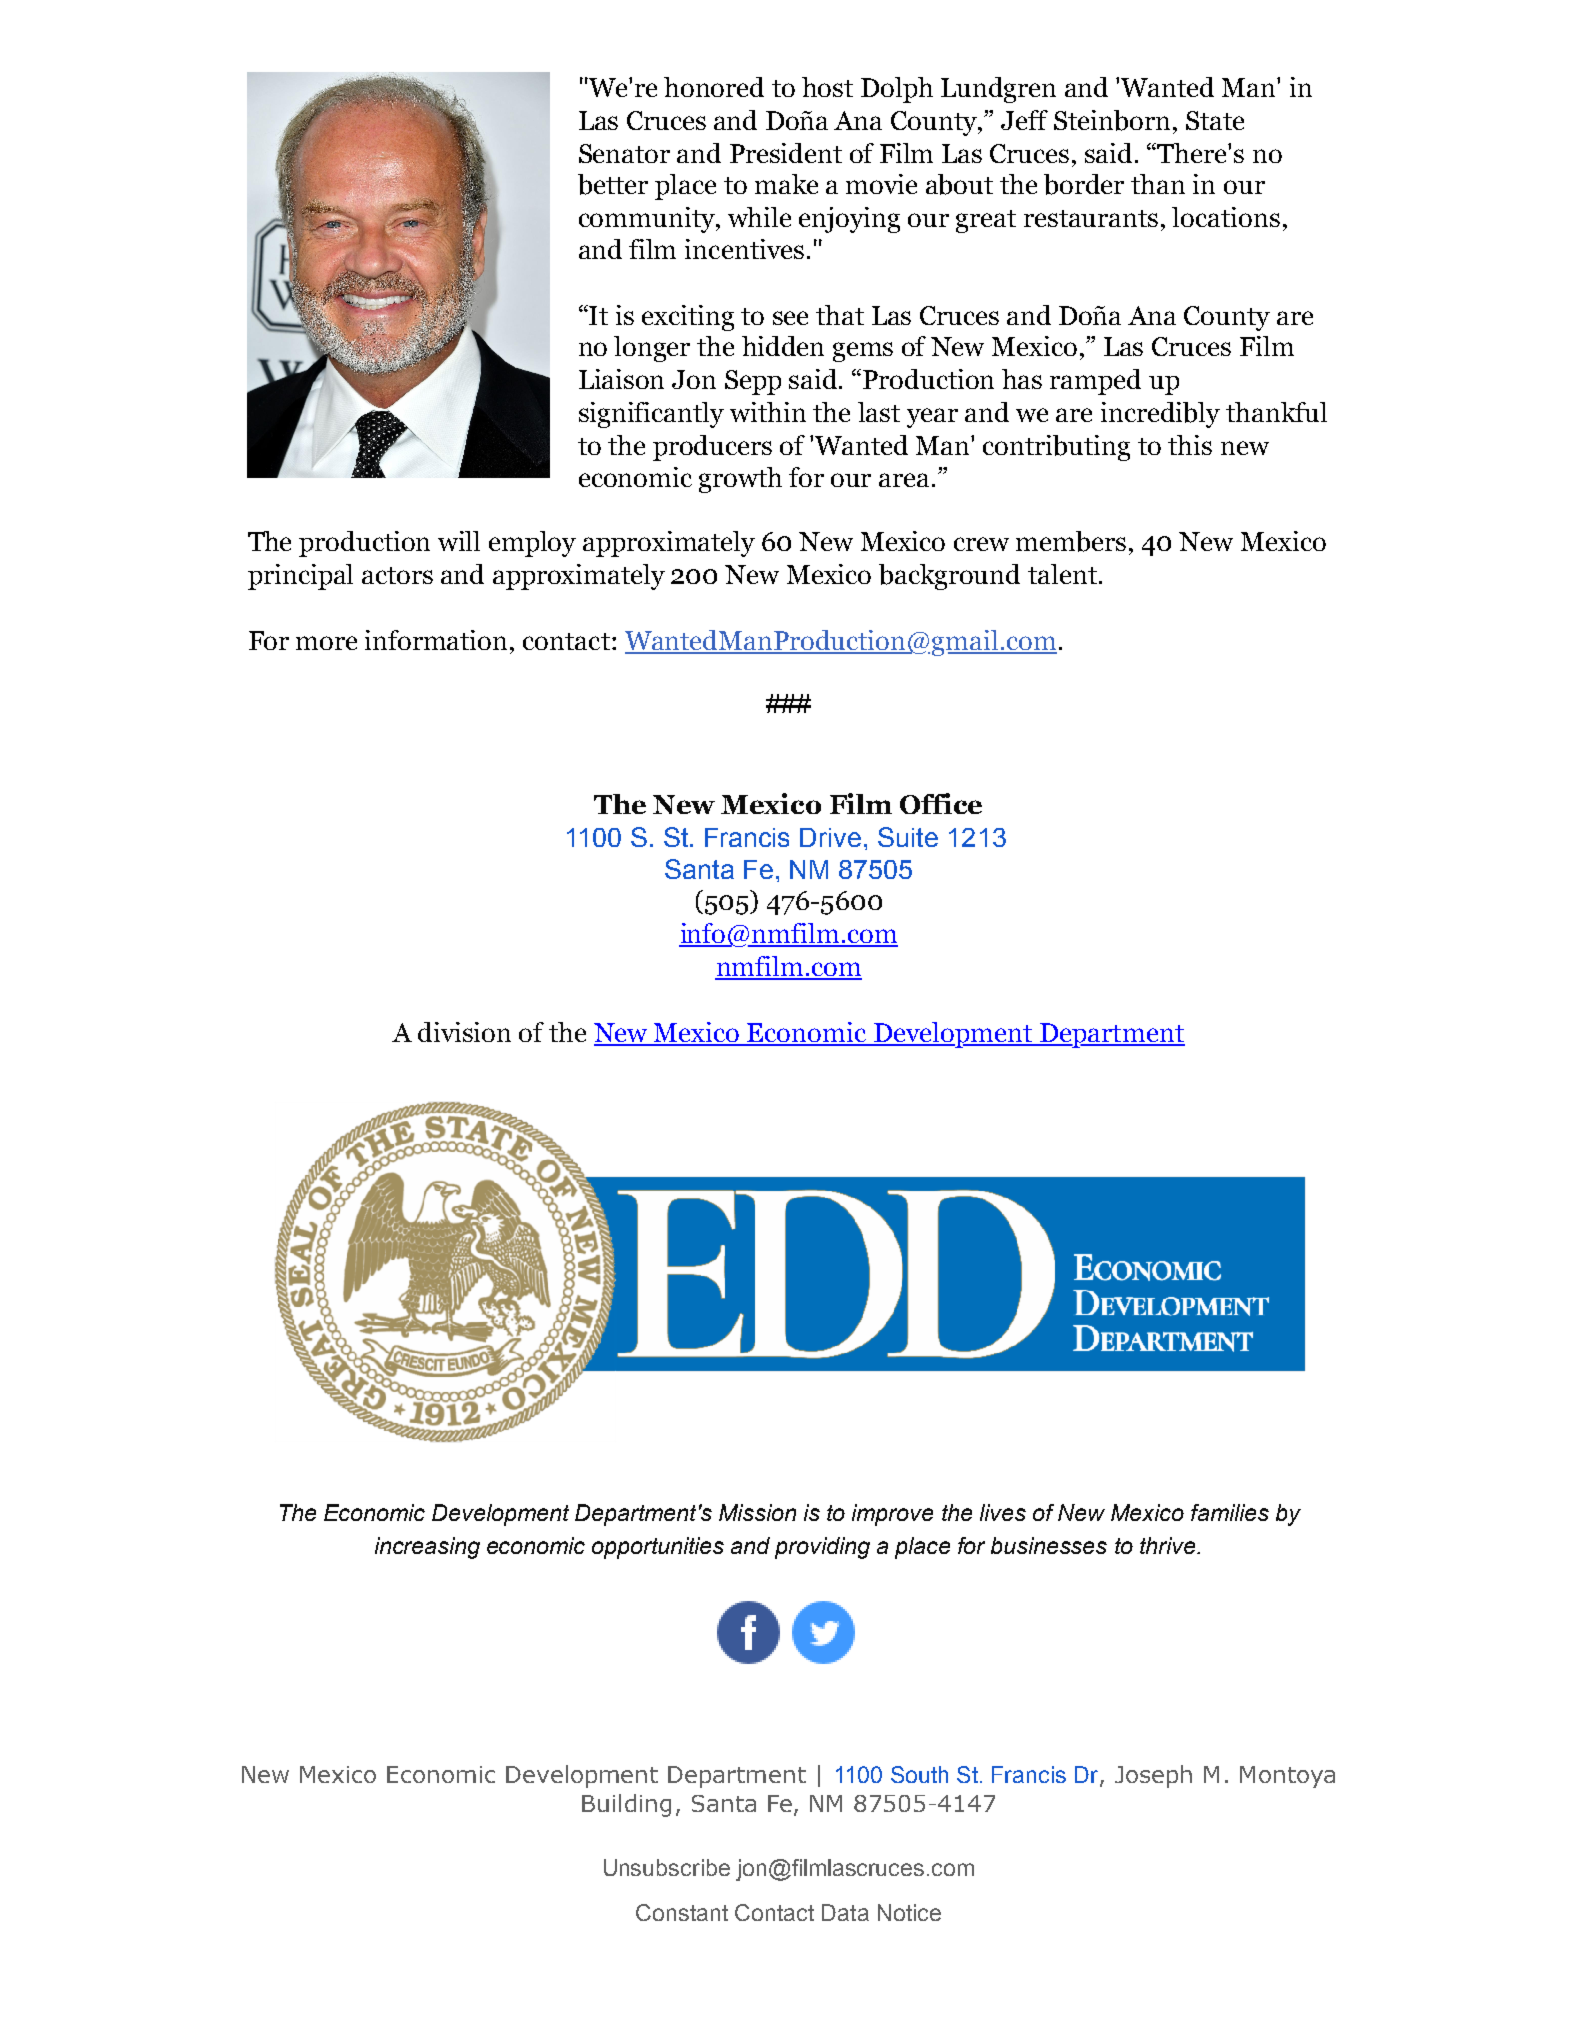  I want to click on better, so click(613, 184).
